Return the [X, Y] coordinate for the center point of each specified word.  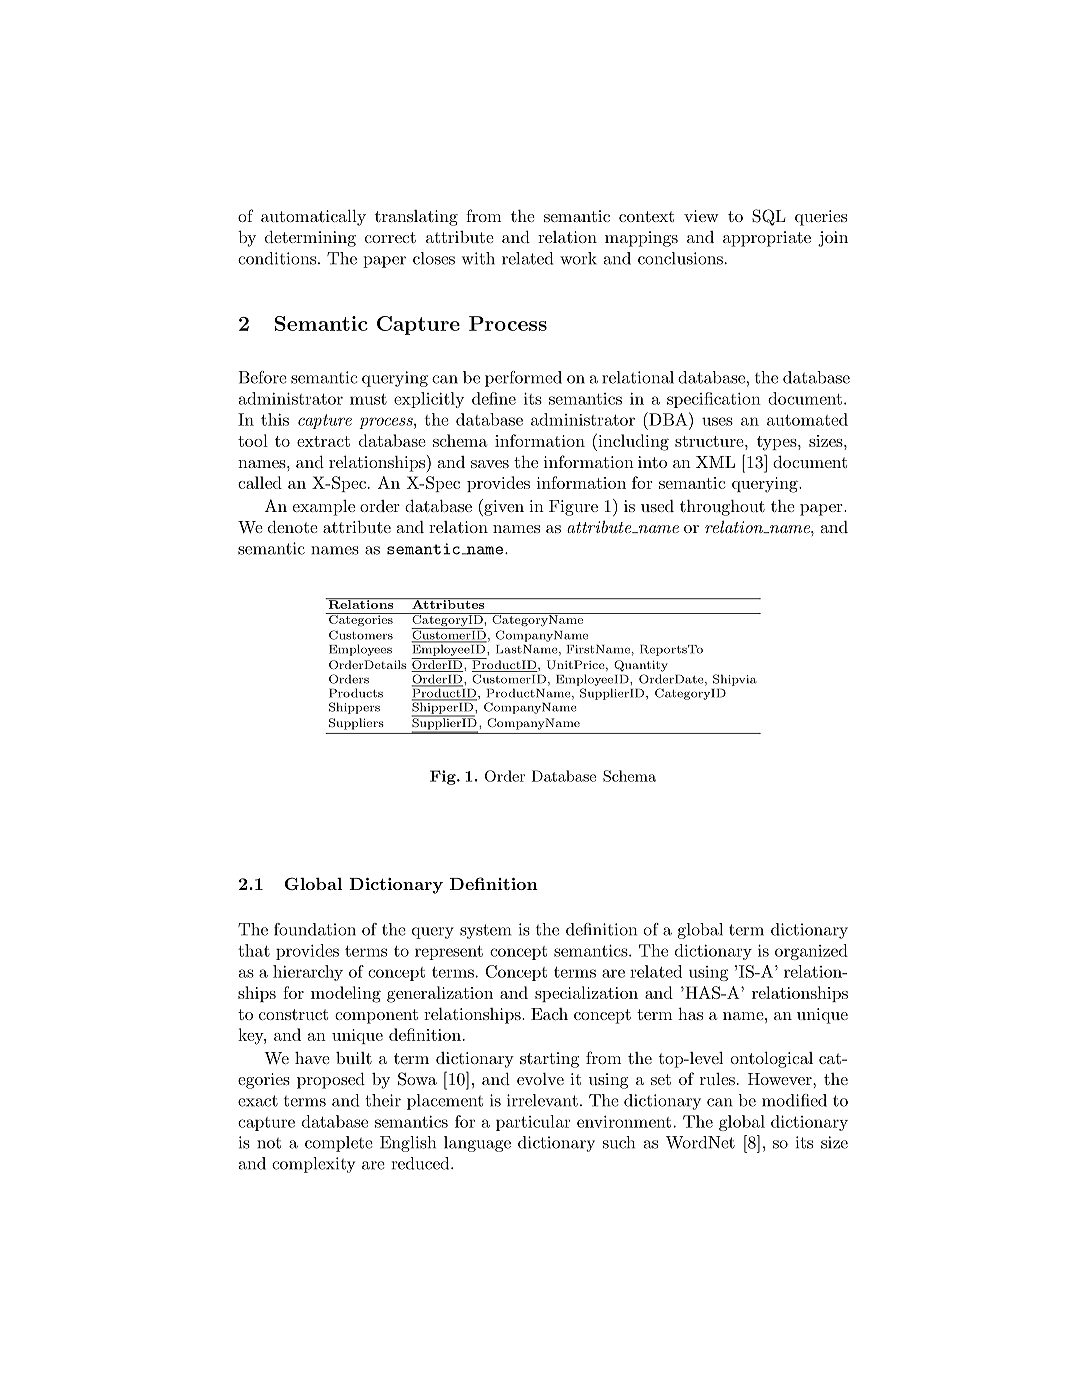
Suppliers [356, 724]
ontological [772, 1059]
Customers [361, 635]
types [778, 443]
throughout [722, 508]
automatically [313, 217]
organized [811, 952]
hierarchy [308, 973]
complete [339, 1144]
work [578, 258]
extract [323, 441]
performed [523, 379]
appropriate [767, 239]
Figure [573, 508]
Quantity [641, 666]
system [485, 931]
